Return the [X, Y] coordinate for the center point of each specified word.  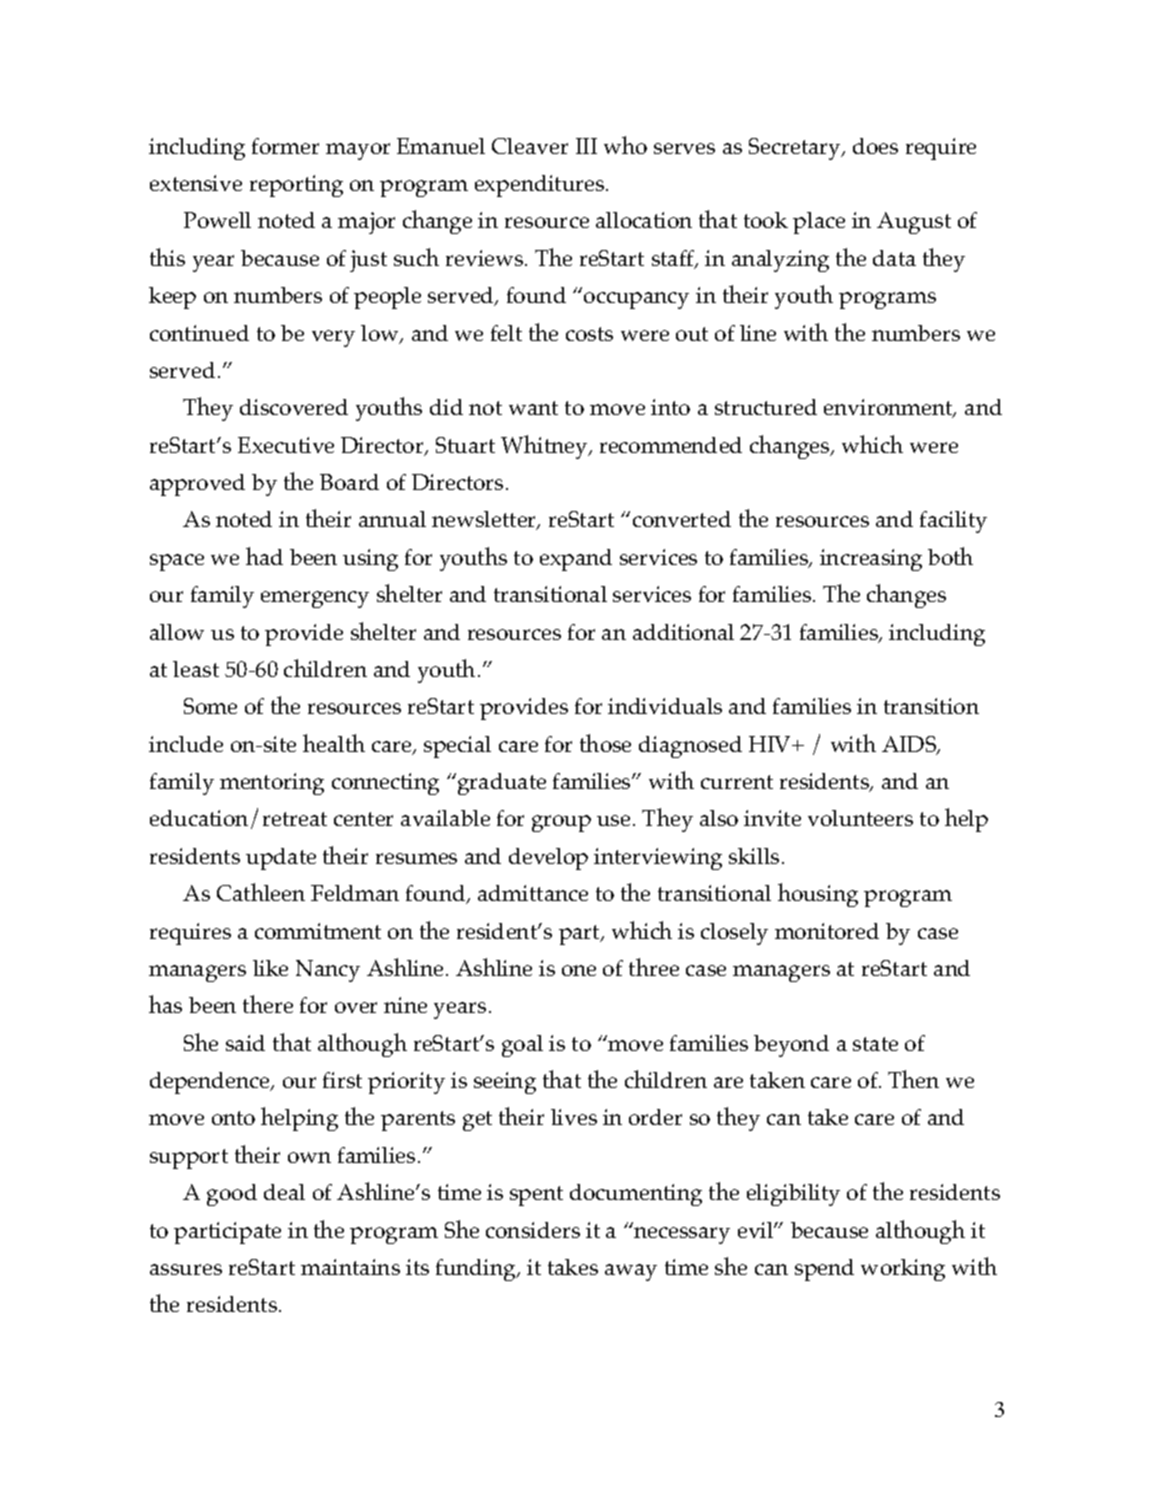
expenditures [541, 186]
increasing [871, 560]
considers [533, 1230]
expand [576, 560]
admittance [533, 893]
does [875, 146]
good [232, 1195]
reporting [296, 186]
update [281, 859]
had [264, 556]
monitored [827, 931]
